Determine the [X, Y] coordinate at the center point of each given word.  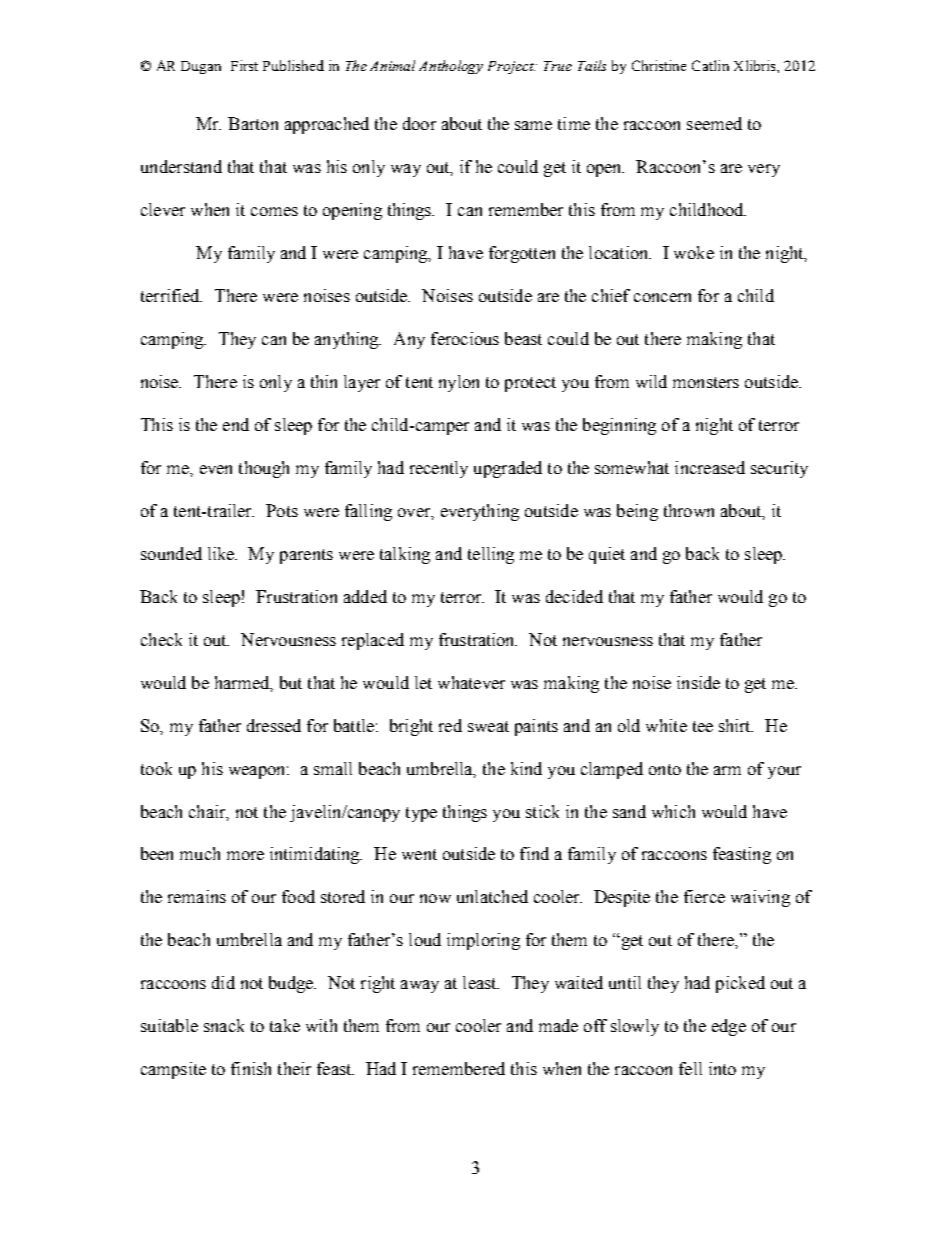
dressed [274, 725]
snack [224, 1025]
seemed [714, 123]
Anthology [451, 67]
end [236, 424]
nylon [459, 383]
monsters [706, 382]
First [244, 65]
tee [703, 726]
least [481, 982]
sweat [488, 726]
